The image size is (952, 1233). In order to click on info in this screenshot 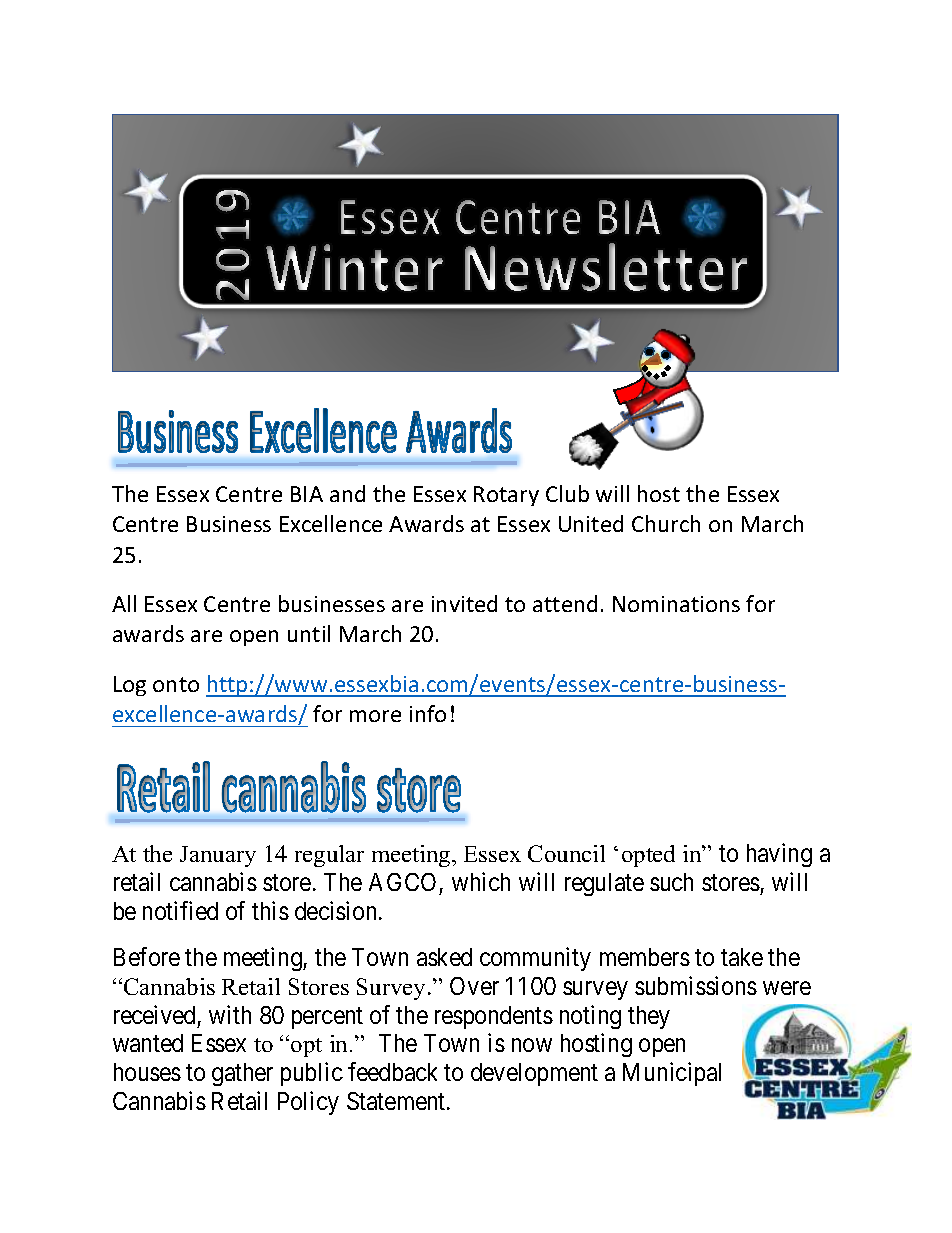, I will do `click(428, 713)`.
